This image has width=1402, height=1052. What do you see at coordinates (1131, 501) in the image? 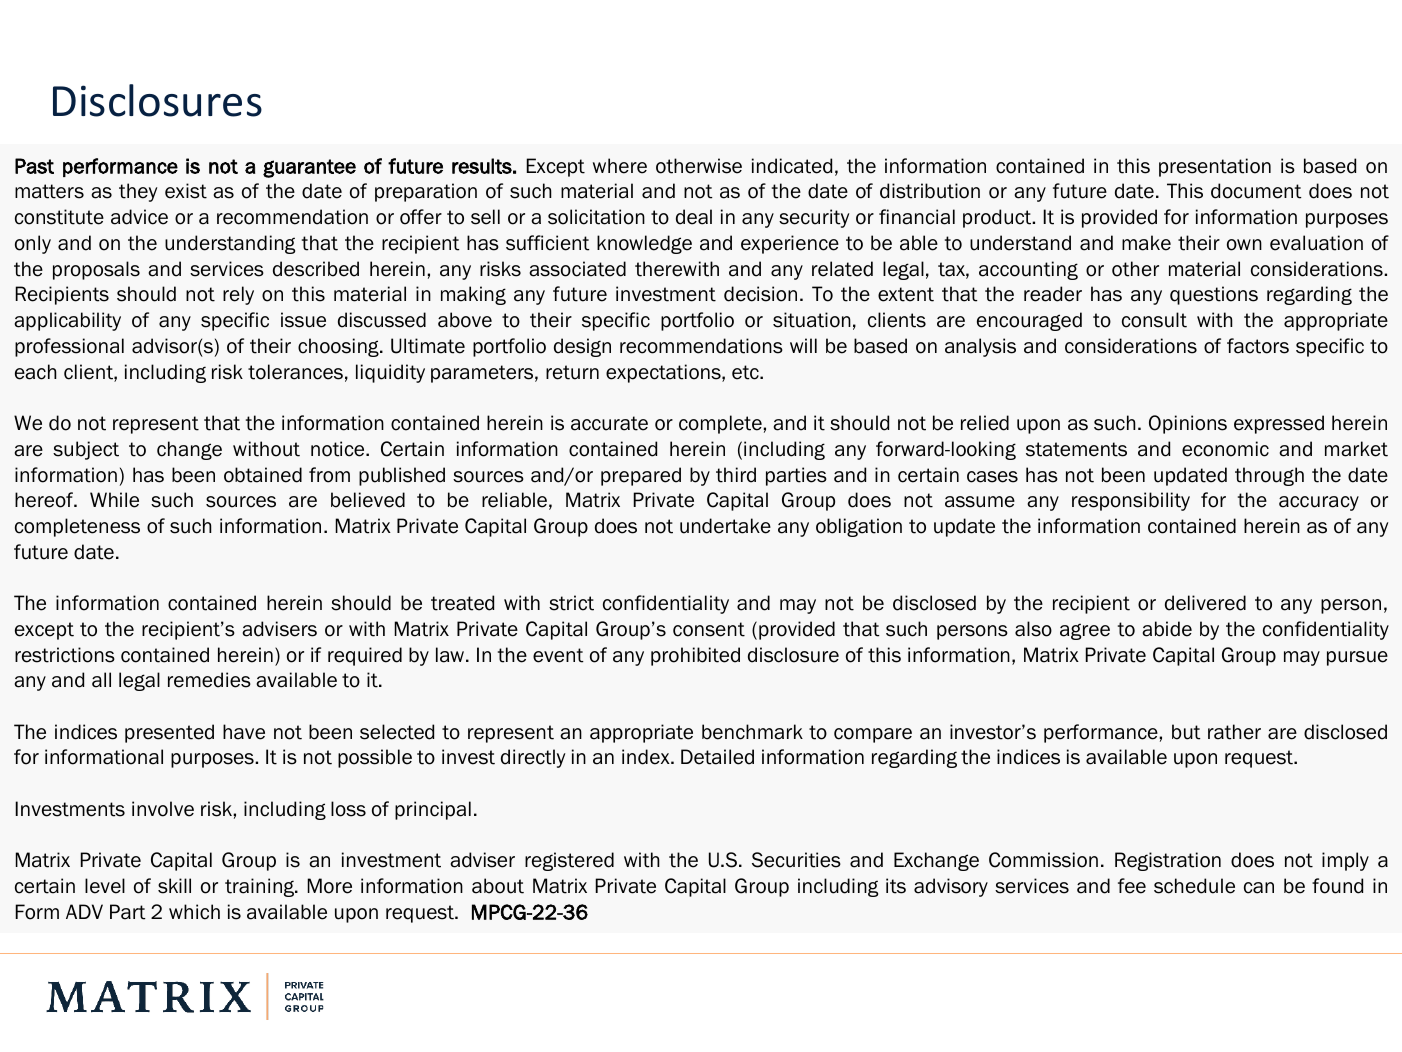
I see `responsibility` at bounding box center [1131, 501].
